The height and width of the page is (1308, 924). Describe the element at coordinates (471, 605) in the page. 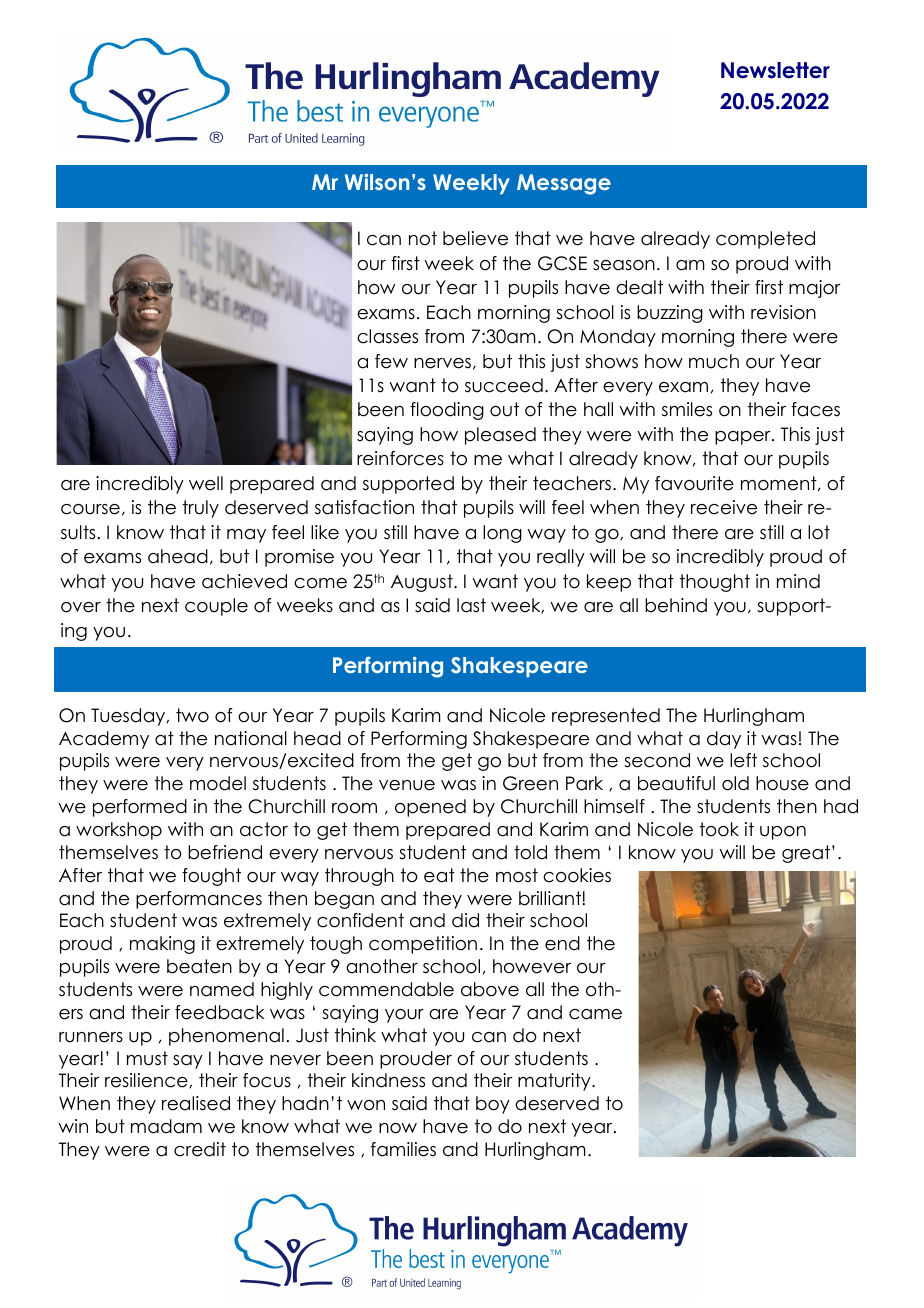

I see `last` at that location.
